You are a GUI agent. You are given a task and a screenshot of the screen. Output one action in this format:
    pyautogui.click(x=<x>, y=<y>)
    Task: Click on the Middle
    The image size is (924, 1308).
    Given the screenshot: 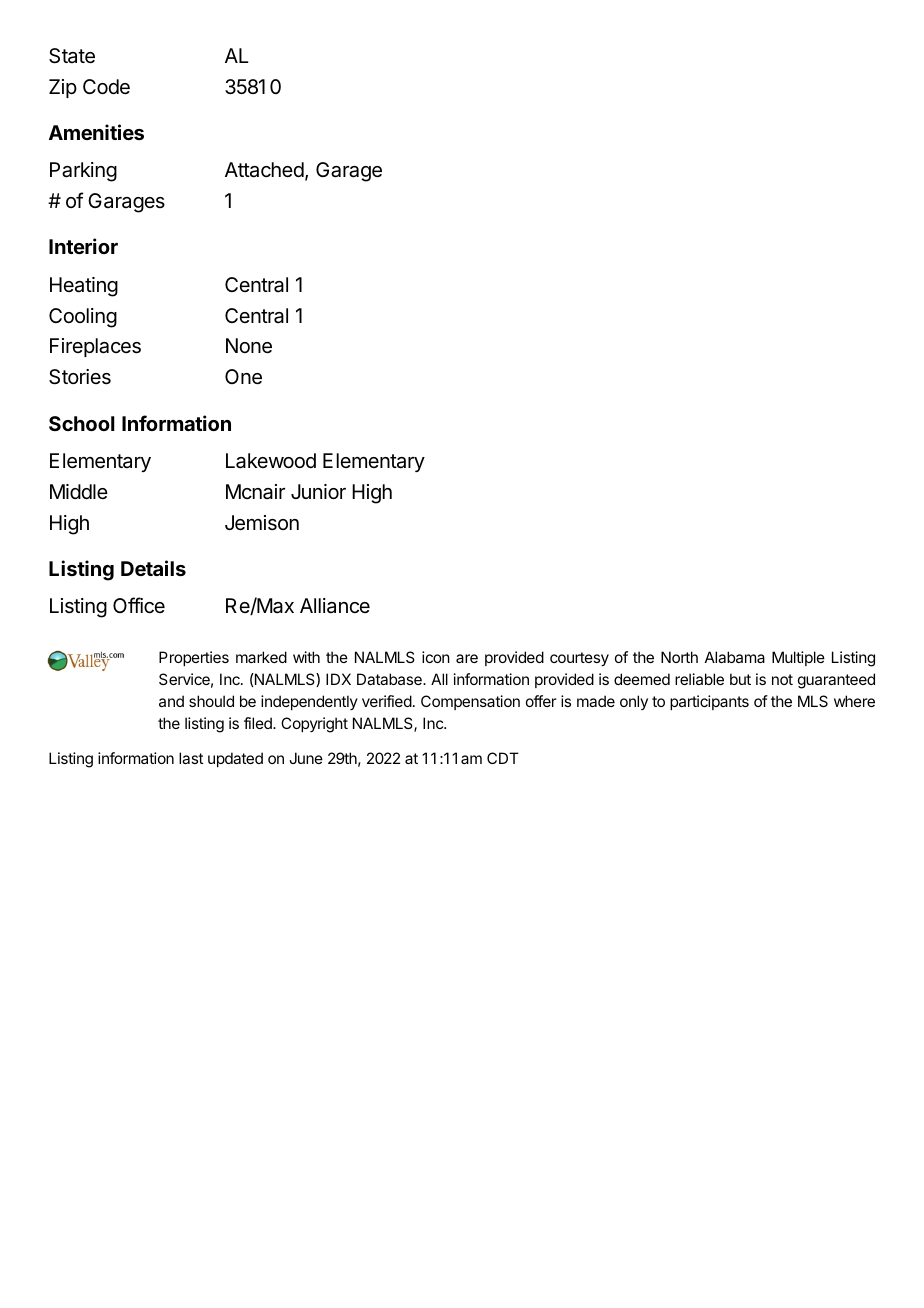 What is the action you would take?
    pyautogui.click(x=79, y=491)
